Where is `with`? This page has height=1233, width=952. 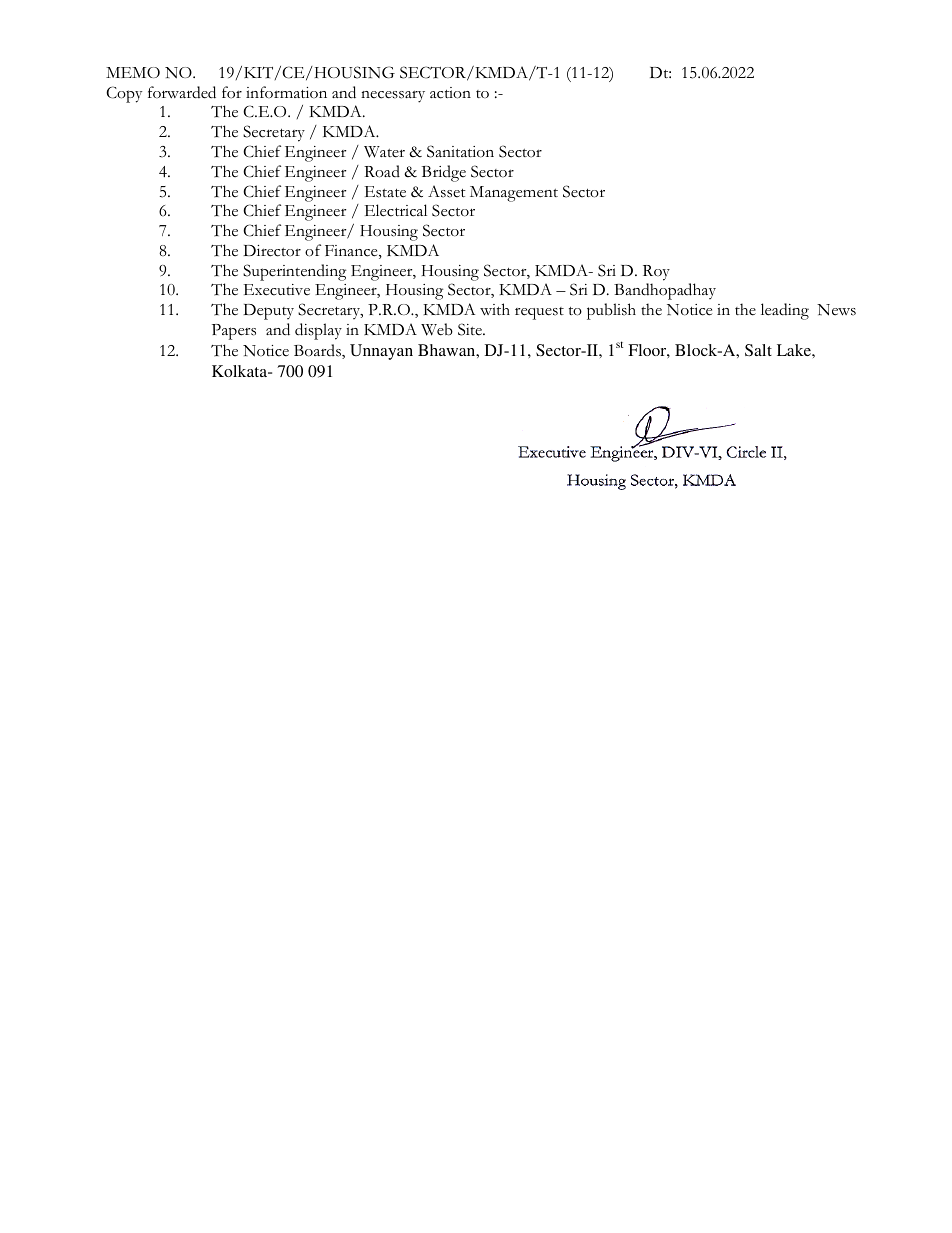 with is located at coordinates (495, 309).
